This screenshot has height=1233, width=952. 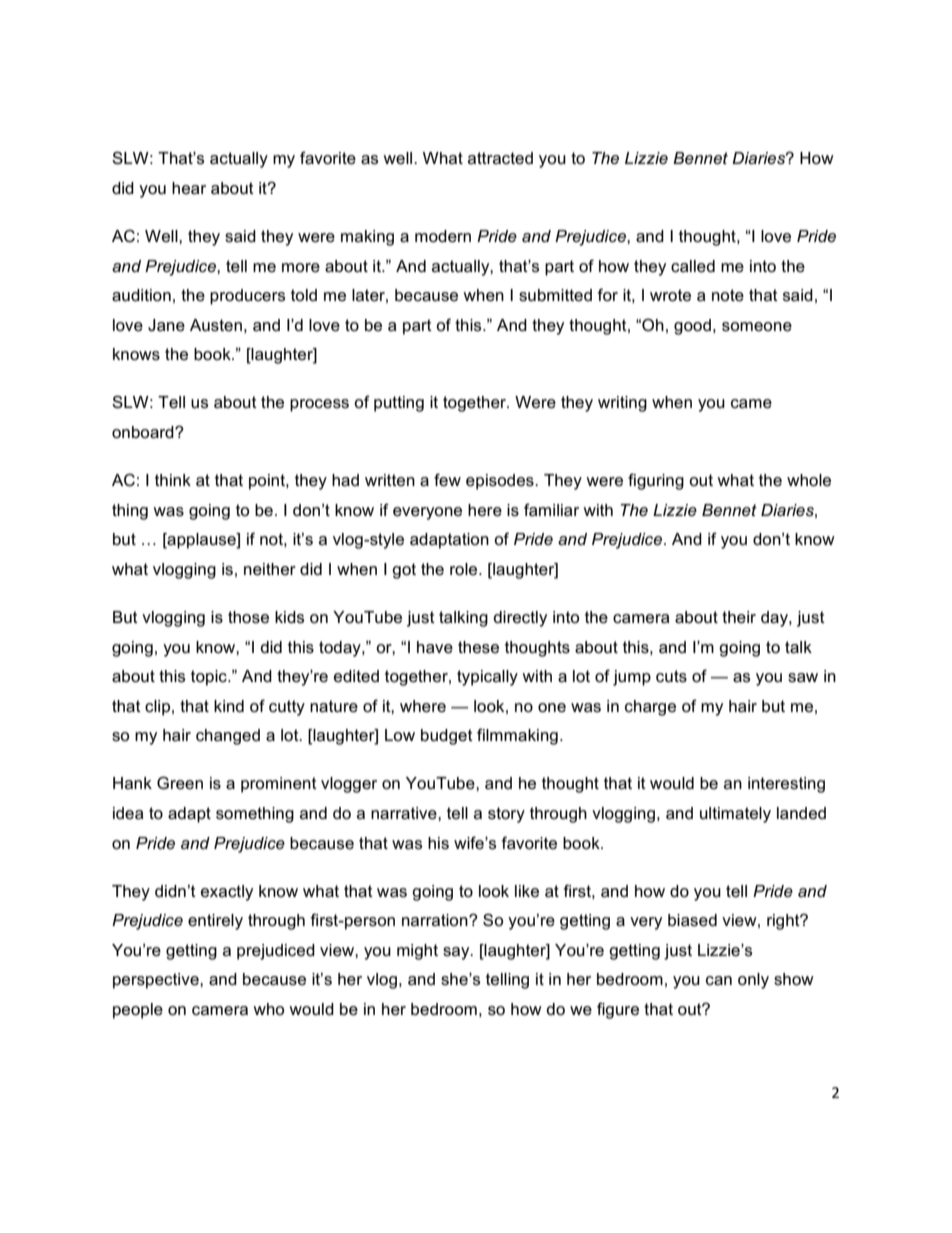 What do you see at coordinates (180, 783) in the screenshot?
I see `Green` at bounding box center [180, 783].
